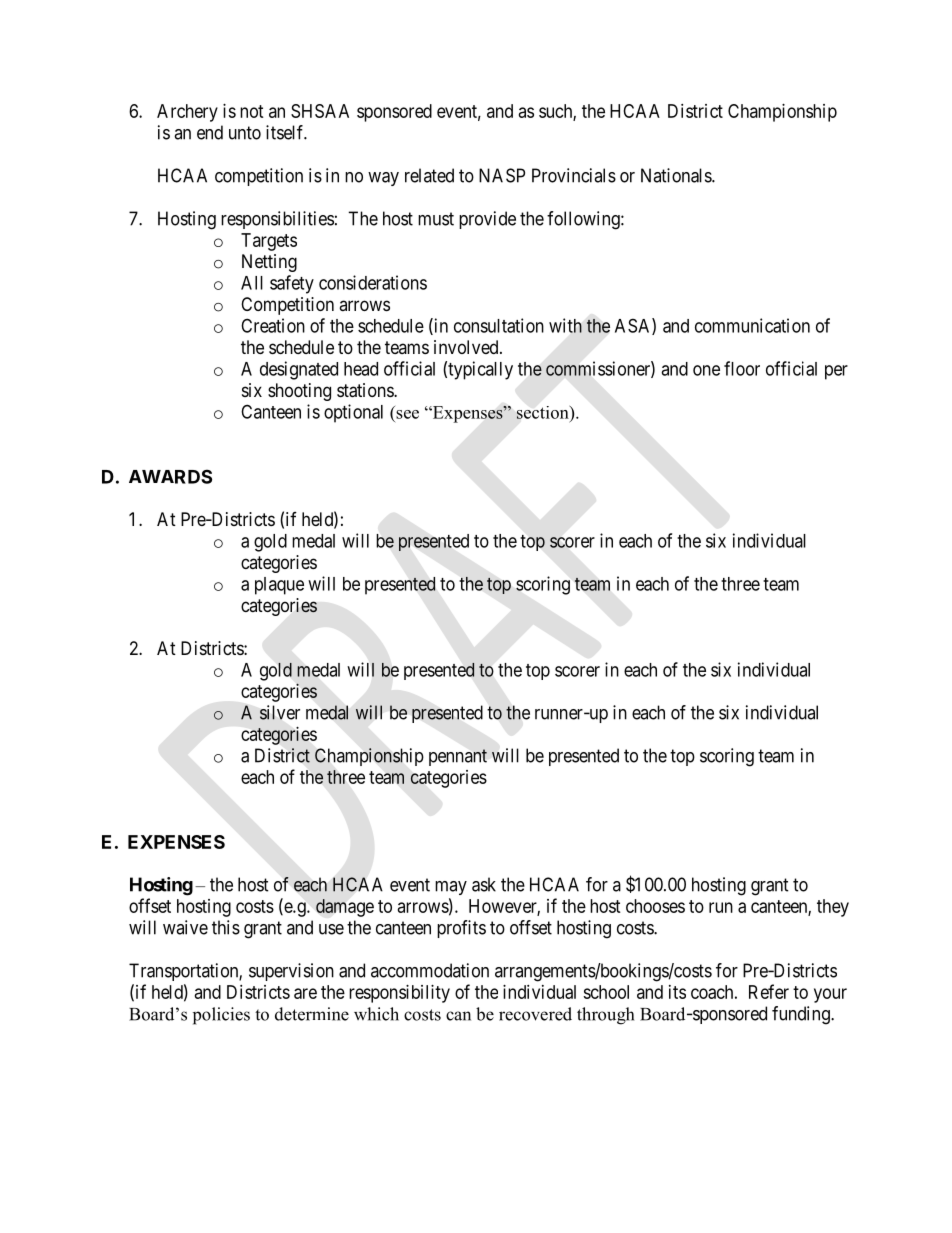 The width and height of the page is (952, 1233). I want to click on silver, so click(280, 712).
